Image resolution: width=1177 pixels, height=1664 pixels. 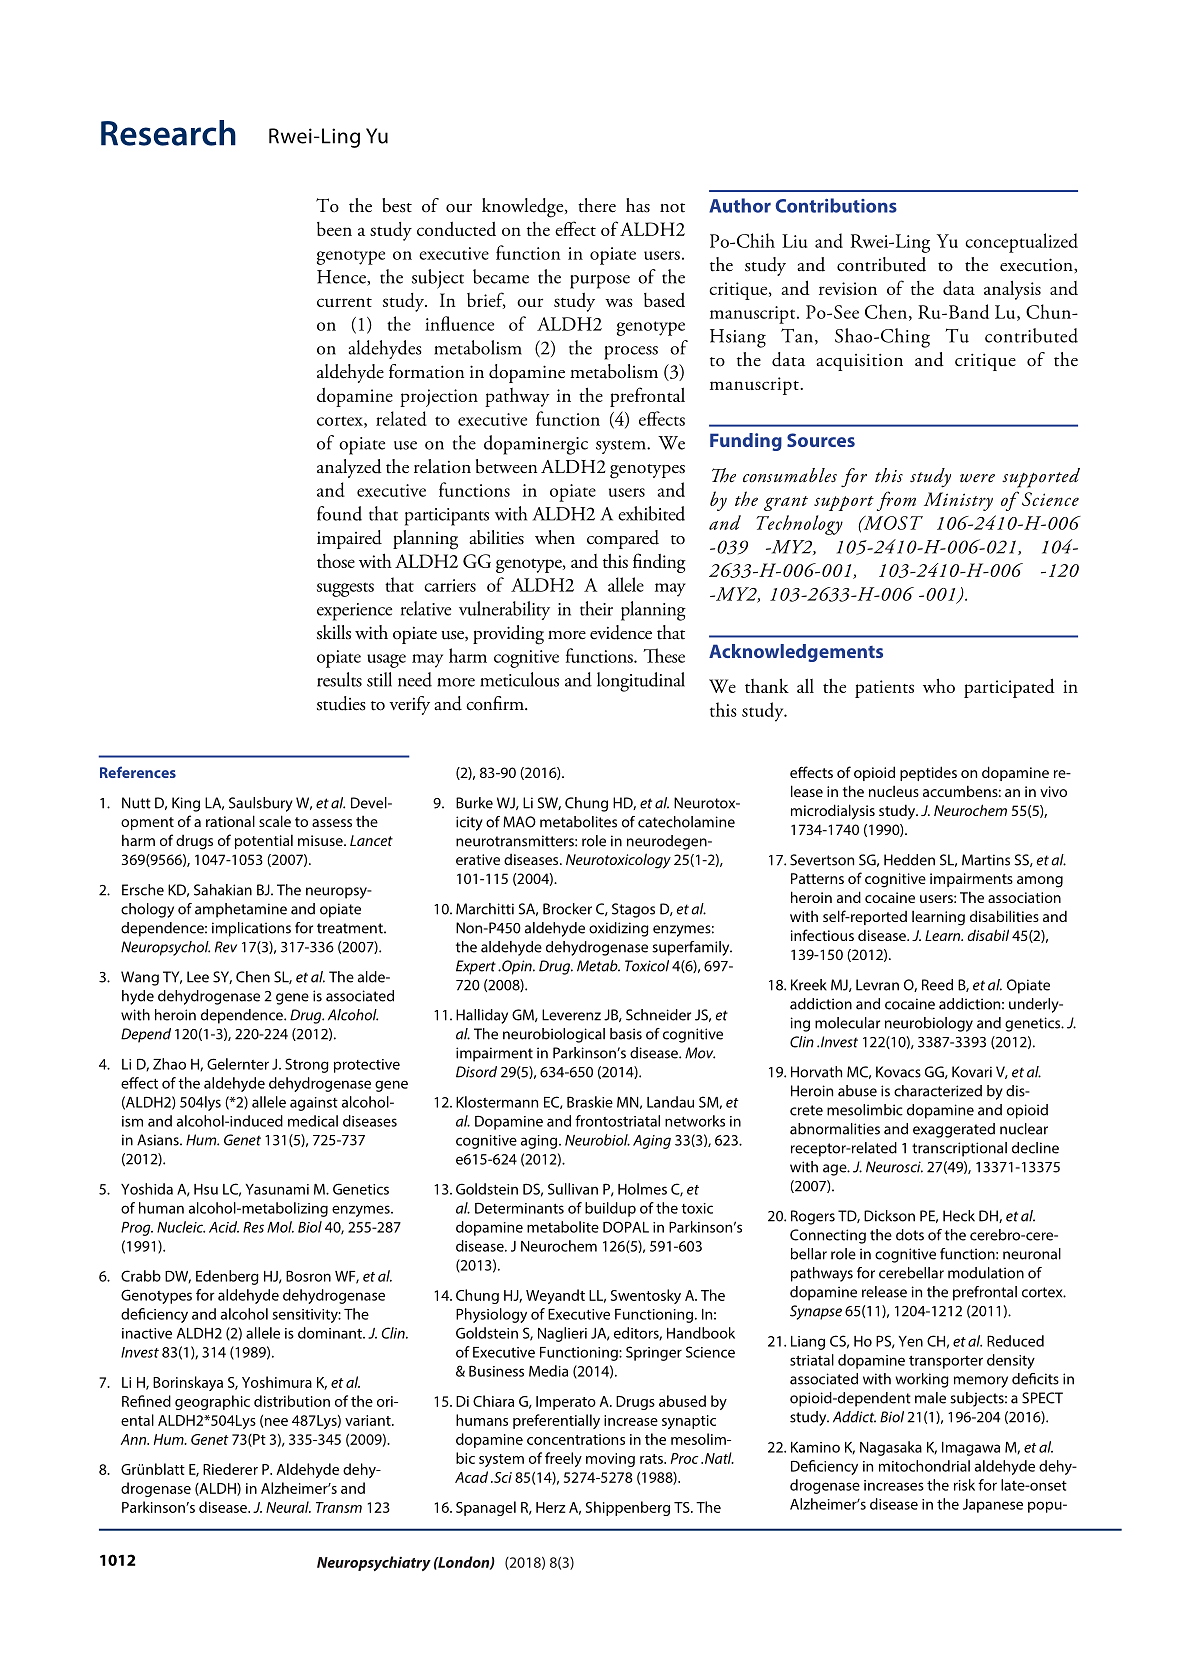 What do you see at coordinates (626, 1034) in the screenshot?
I see `basis` at bounding box center [626, 1034].
